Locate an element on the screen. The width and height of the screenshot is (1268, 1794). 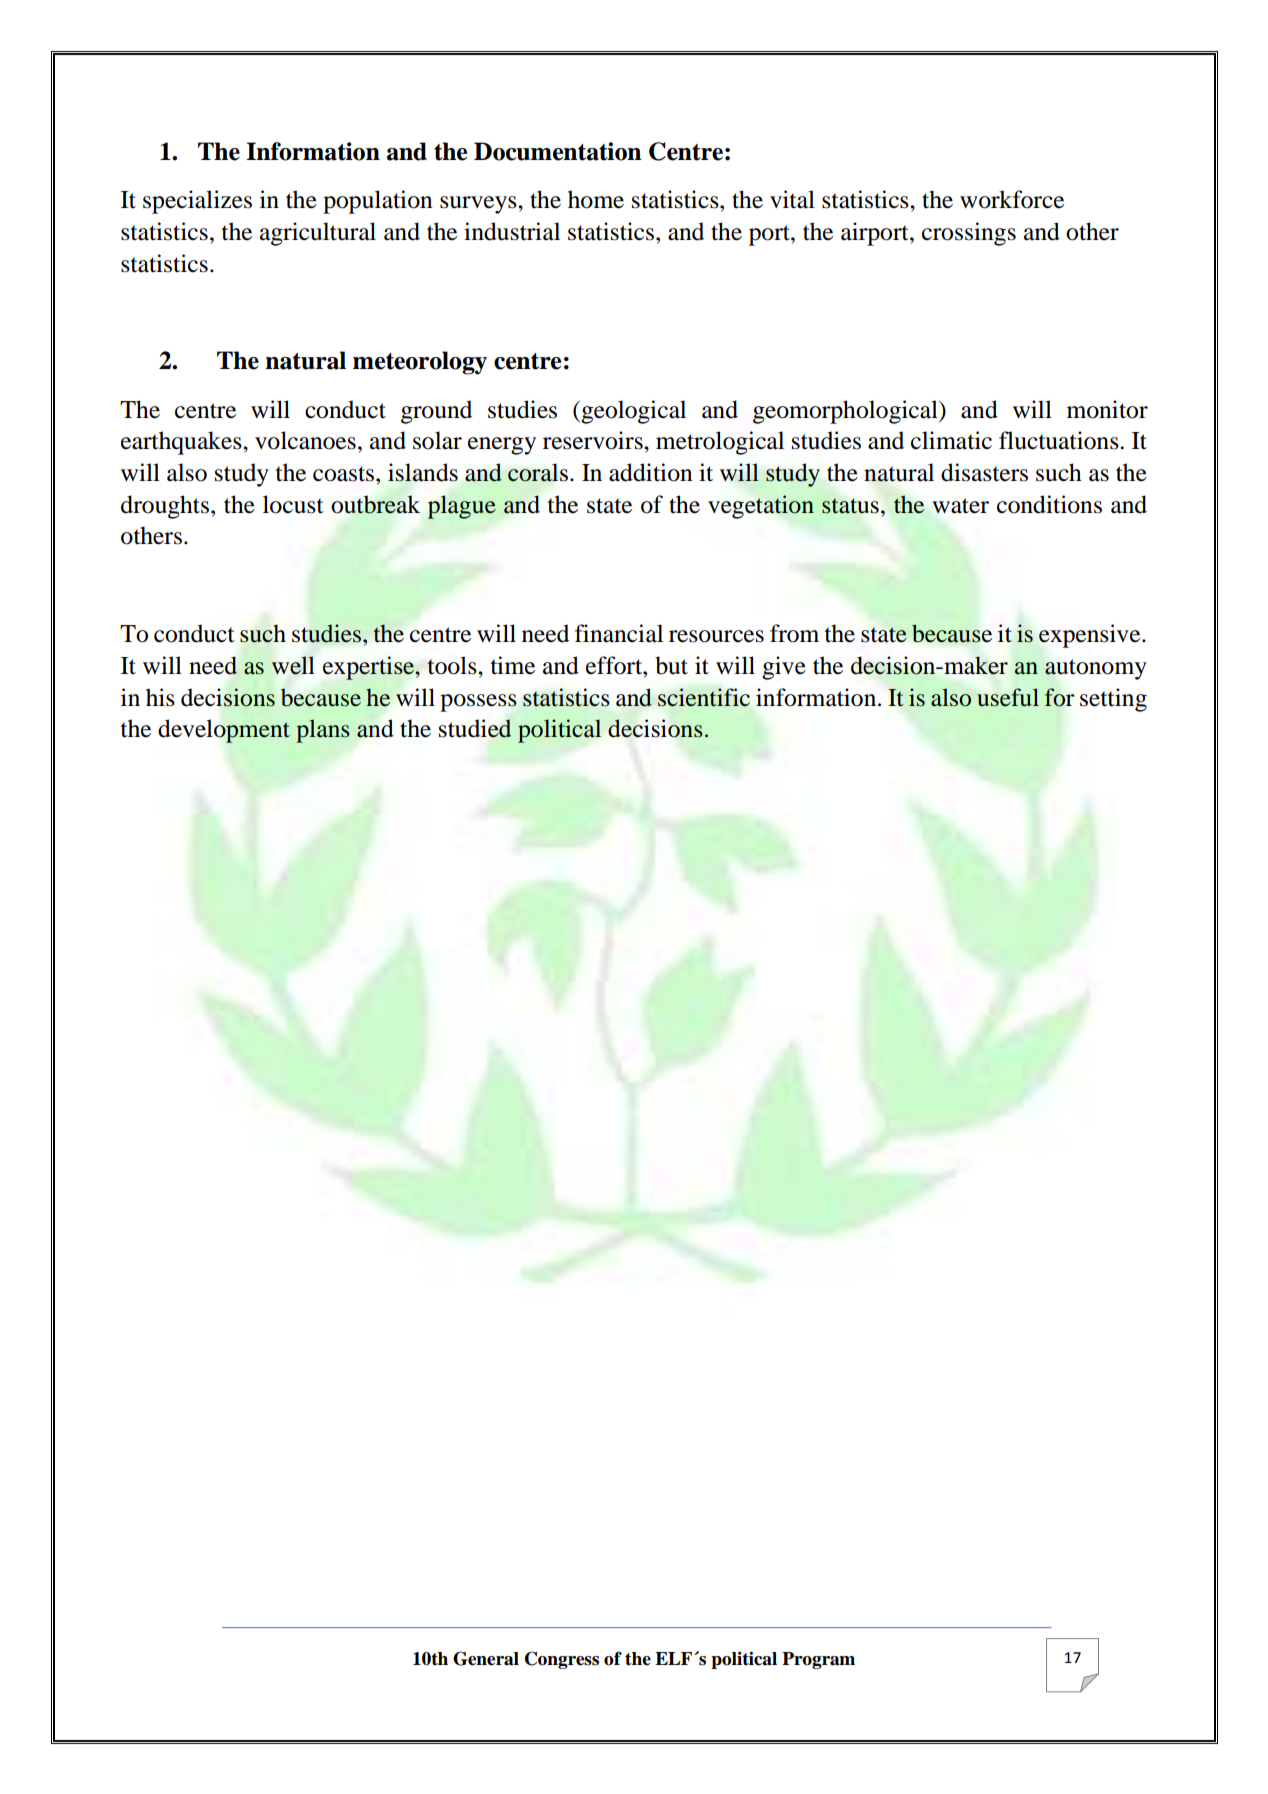
agricultural is located at coordinates (318, 234).
